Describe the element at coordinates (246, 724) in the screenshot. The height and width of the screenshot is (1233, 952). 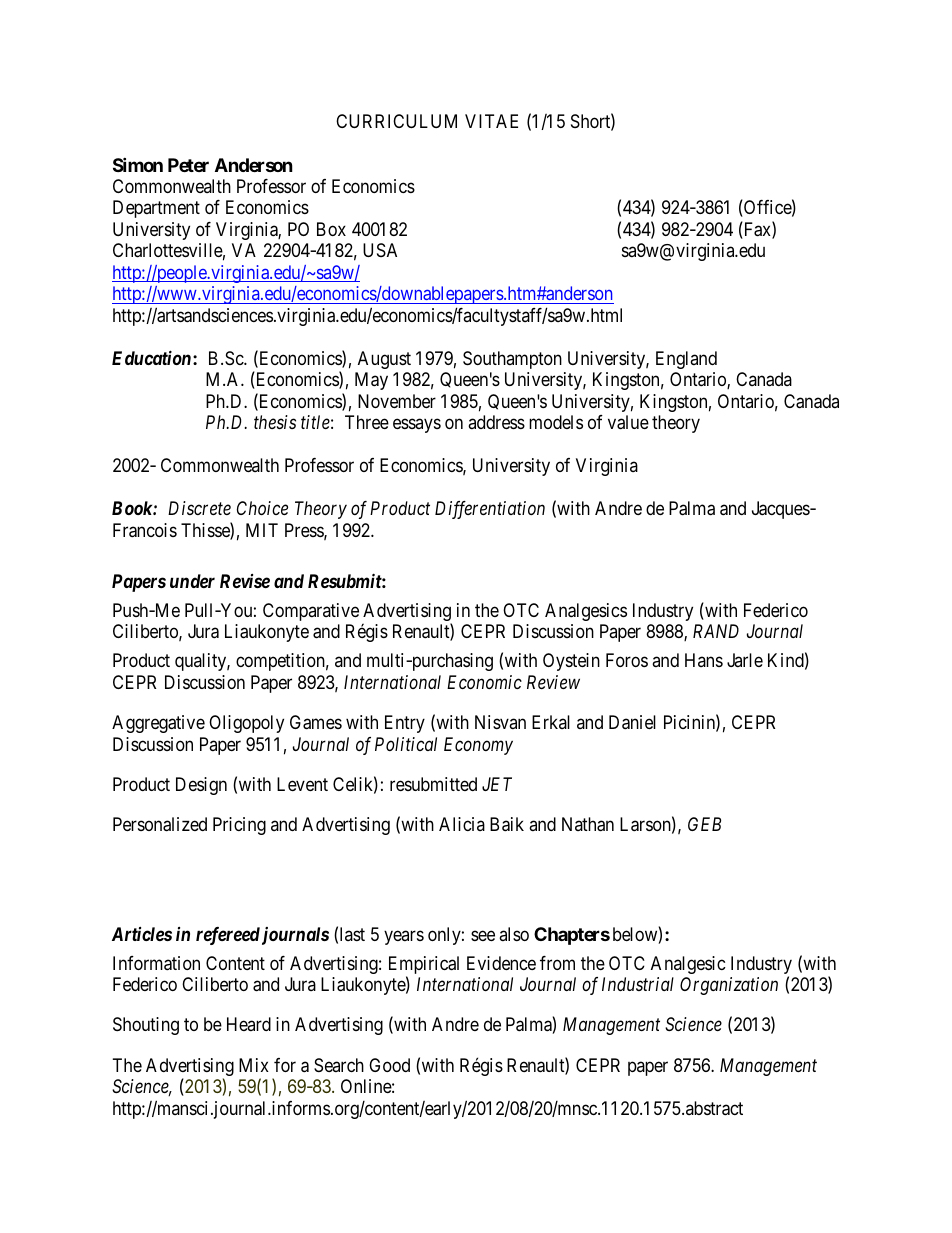
I see `Oligopoly` at that location.
